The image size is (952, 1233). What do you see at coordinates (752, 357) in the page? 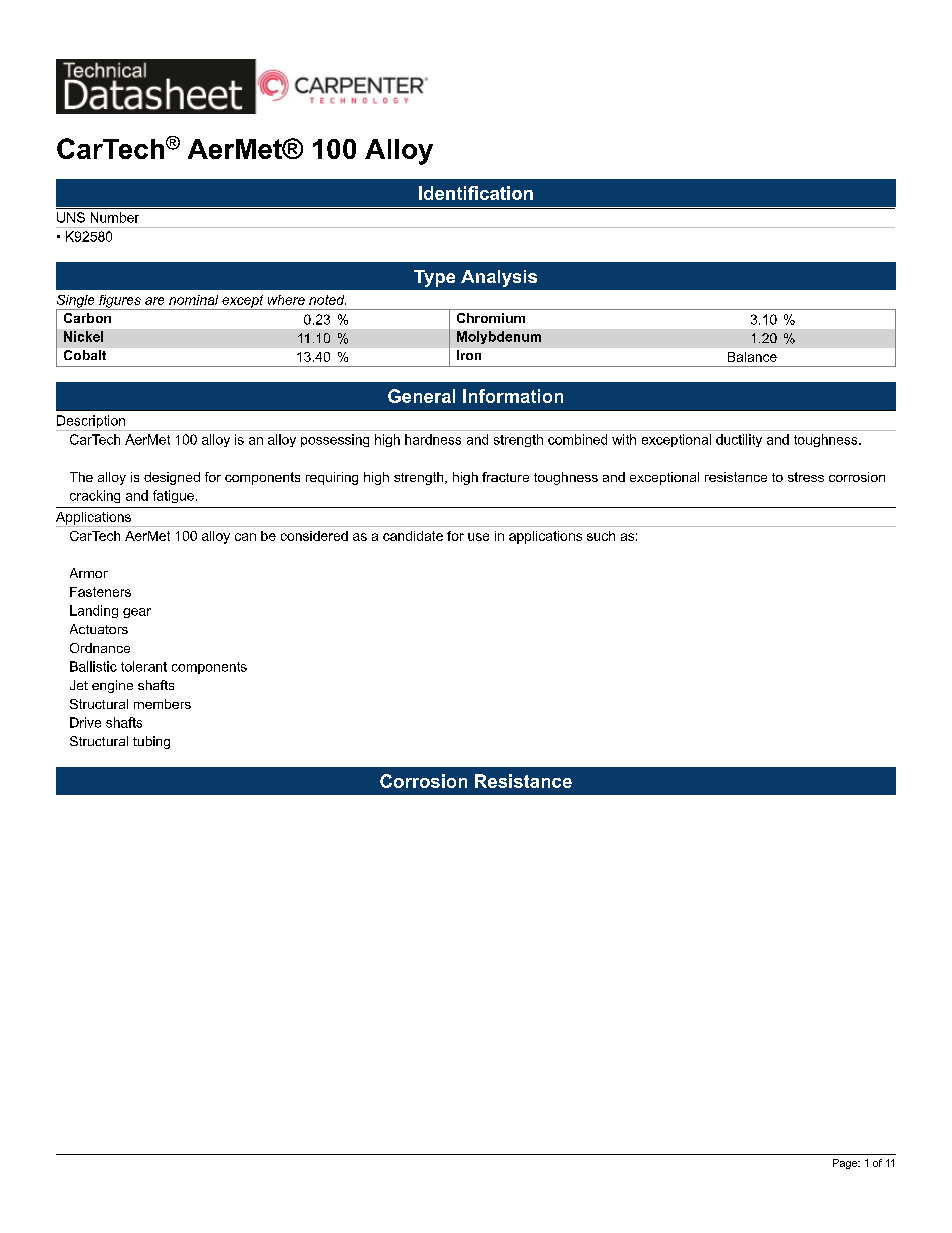
I see `Balance` at bounding box center [752, 357].
